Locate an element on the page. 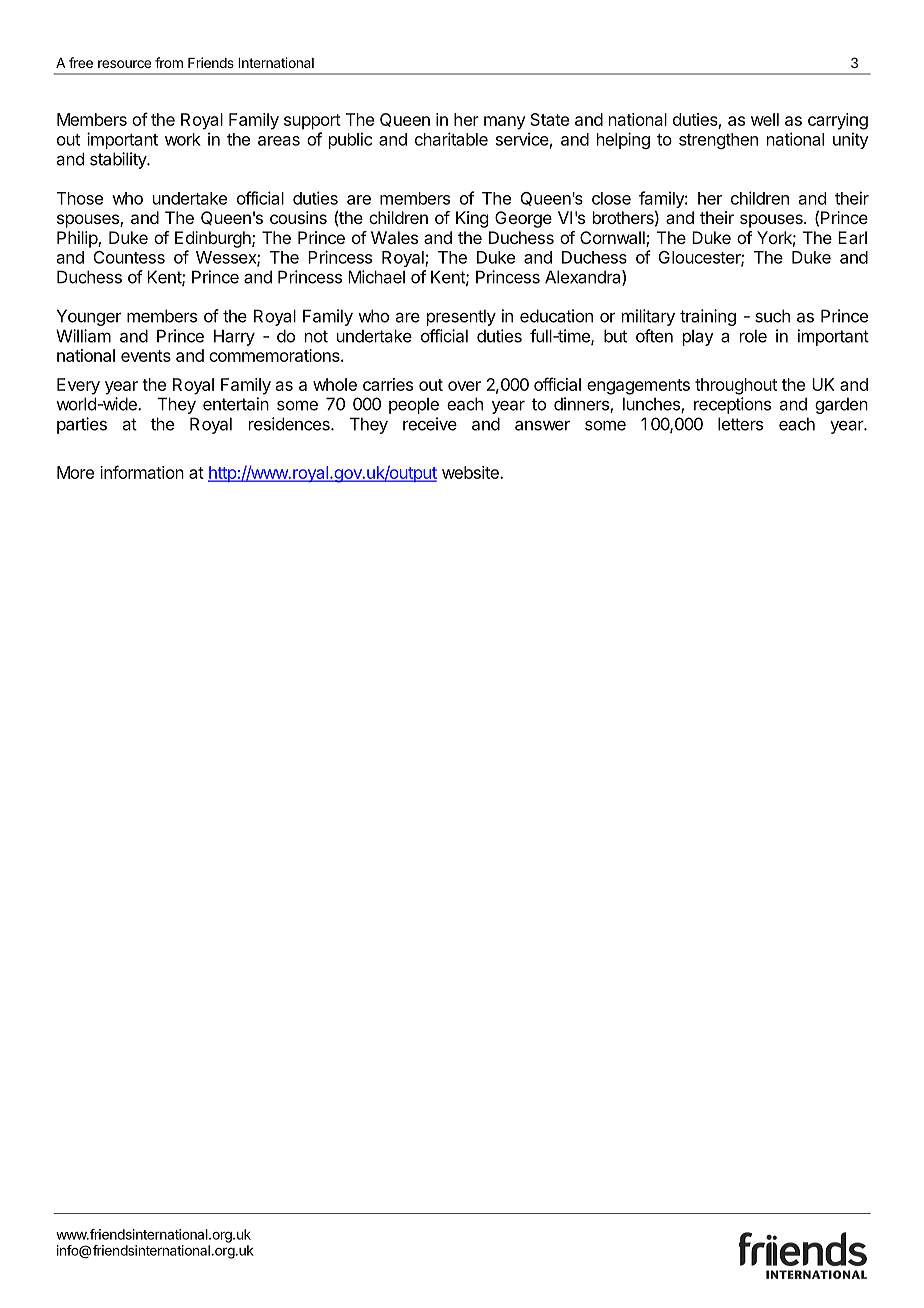 This image has width=924, height=1308. Michael is located at coordinates (376, 277).
